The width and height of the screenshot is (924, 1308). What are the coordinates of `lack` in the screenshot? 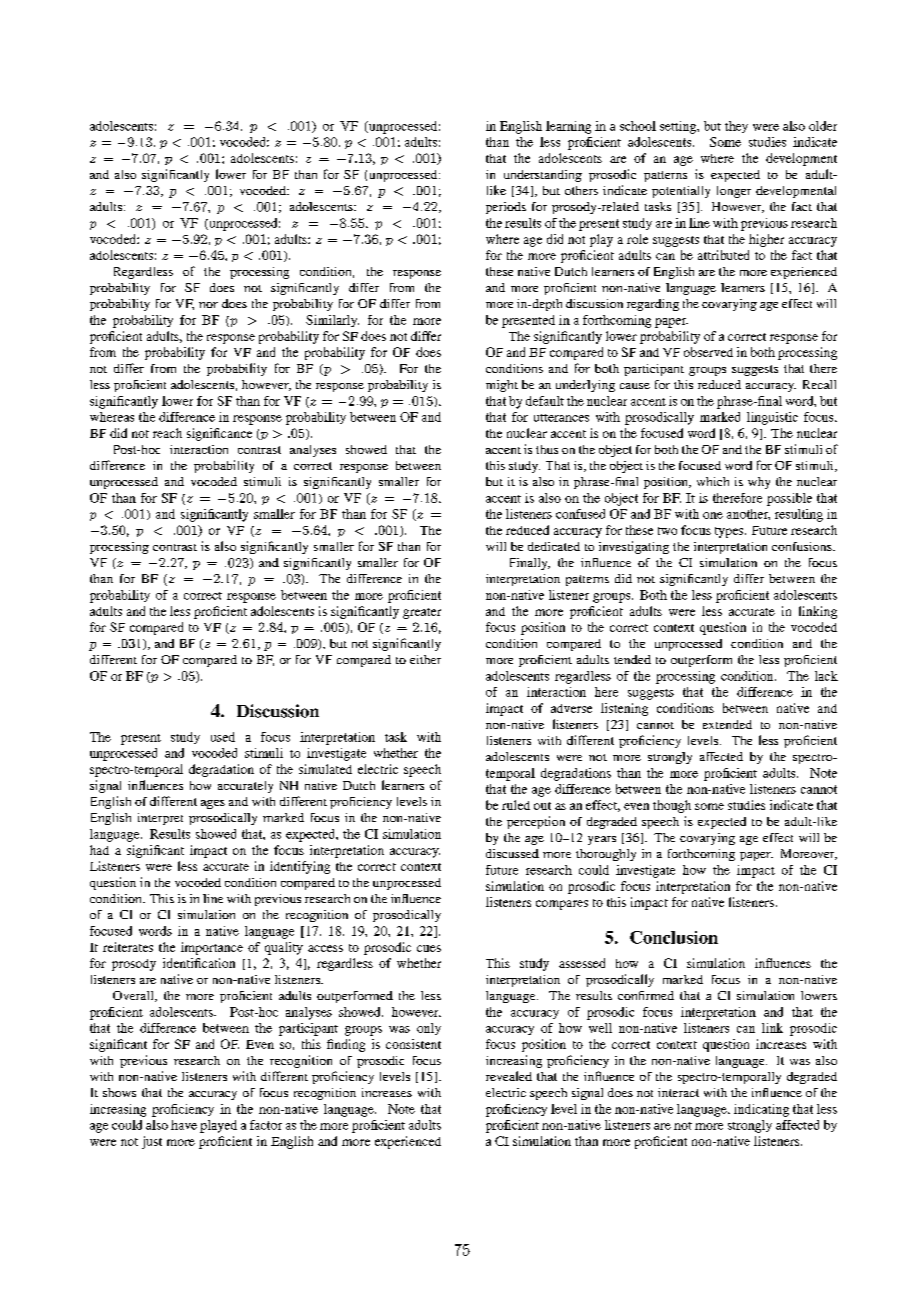 It's located at (826, 676).
